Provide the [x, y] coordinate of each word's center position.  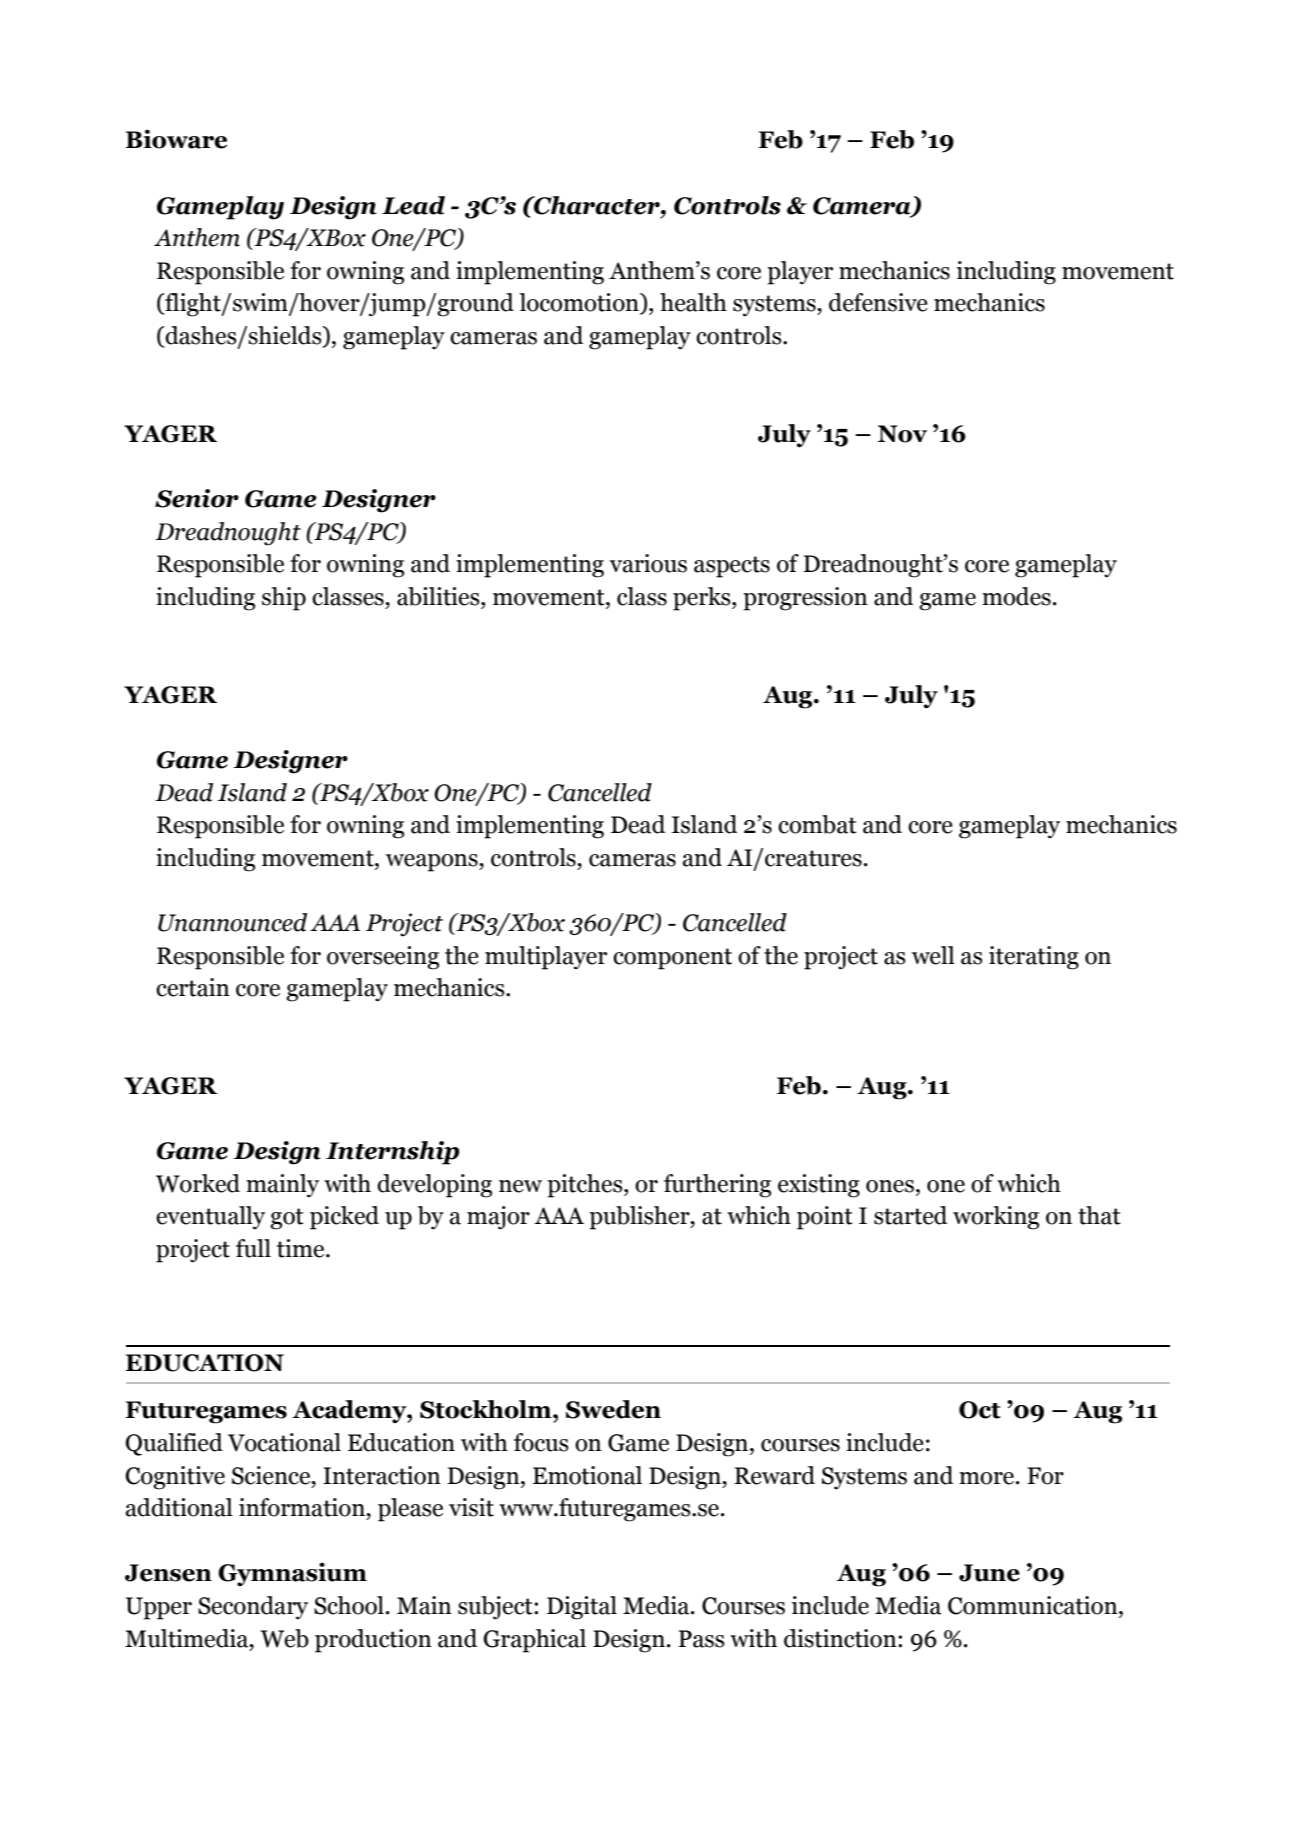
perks [703, 599]
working [996, 1218]
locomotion [580, 303]
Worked [198, 1183]
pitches [586, 1186]
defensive [878, 302]
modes [1016, 596]
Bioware [176, 139]
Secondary [253, 1608]
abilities [439, 596]
